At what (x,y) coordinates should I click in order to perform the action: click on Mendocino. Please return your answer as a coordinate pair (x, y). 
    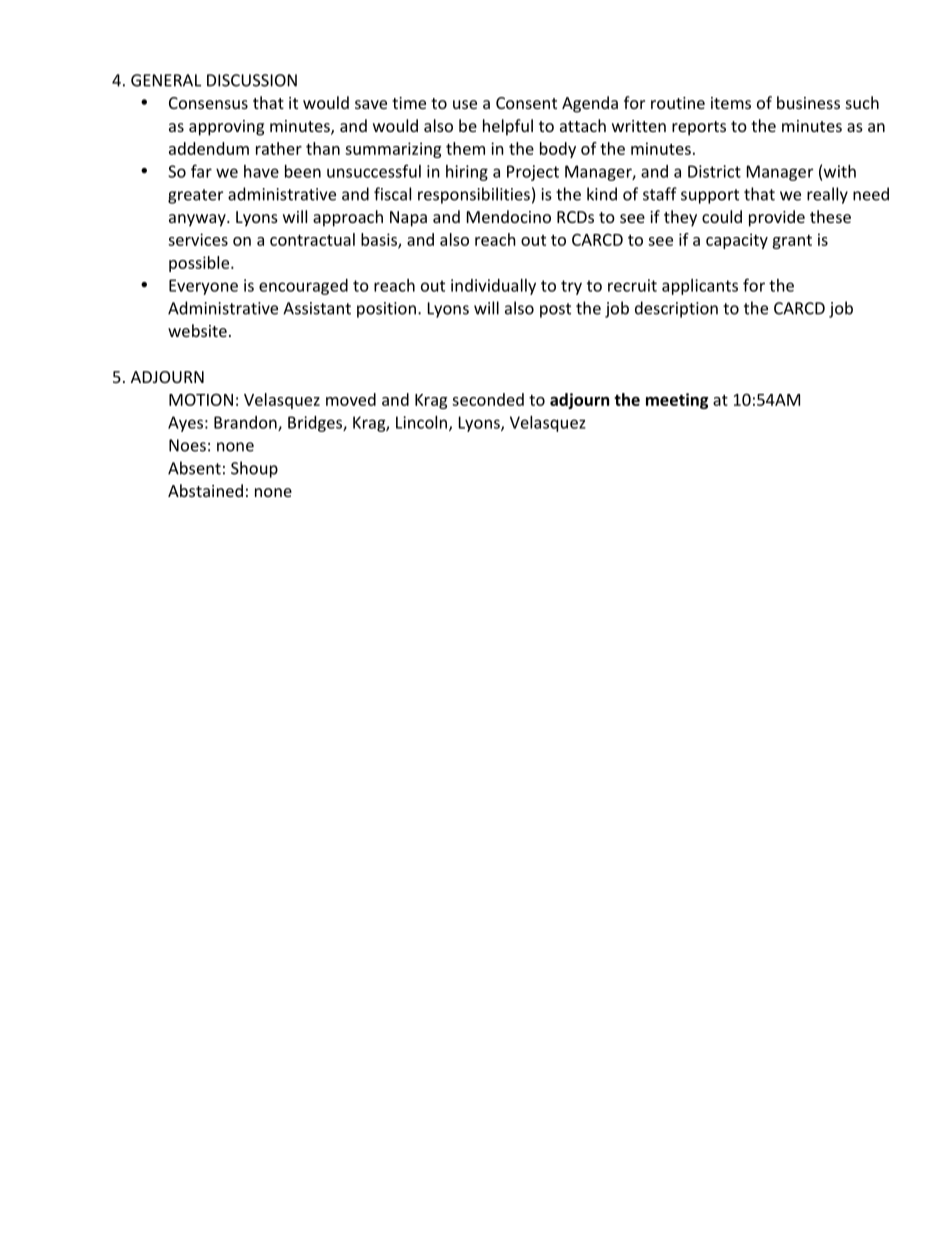
    Looking at the image, I should click on (509, 216).
